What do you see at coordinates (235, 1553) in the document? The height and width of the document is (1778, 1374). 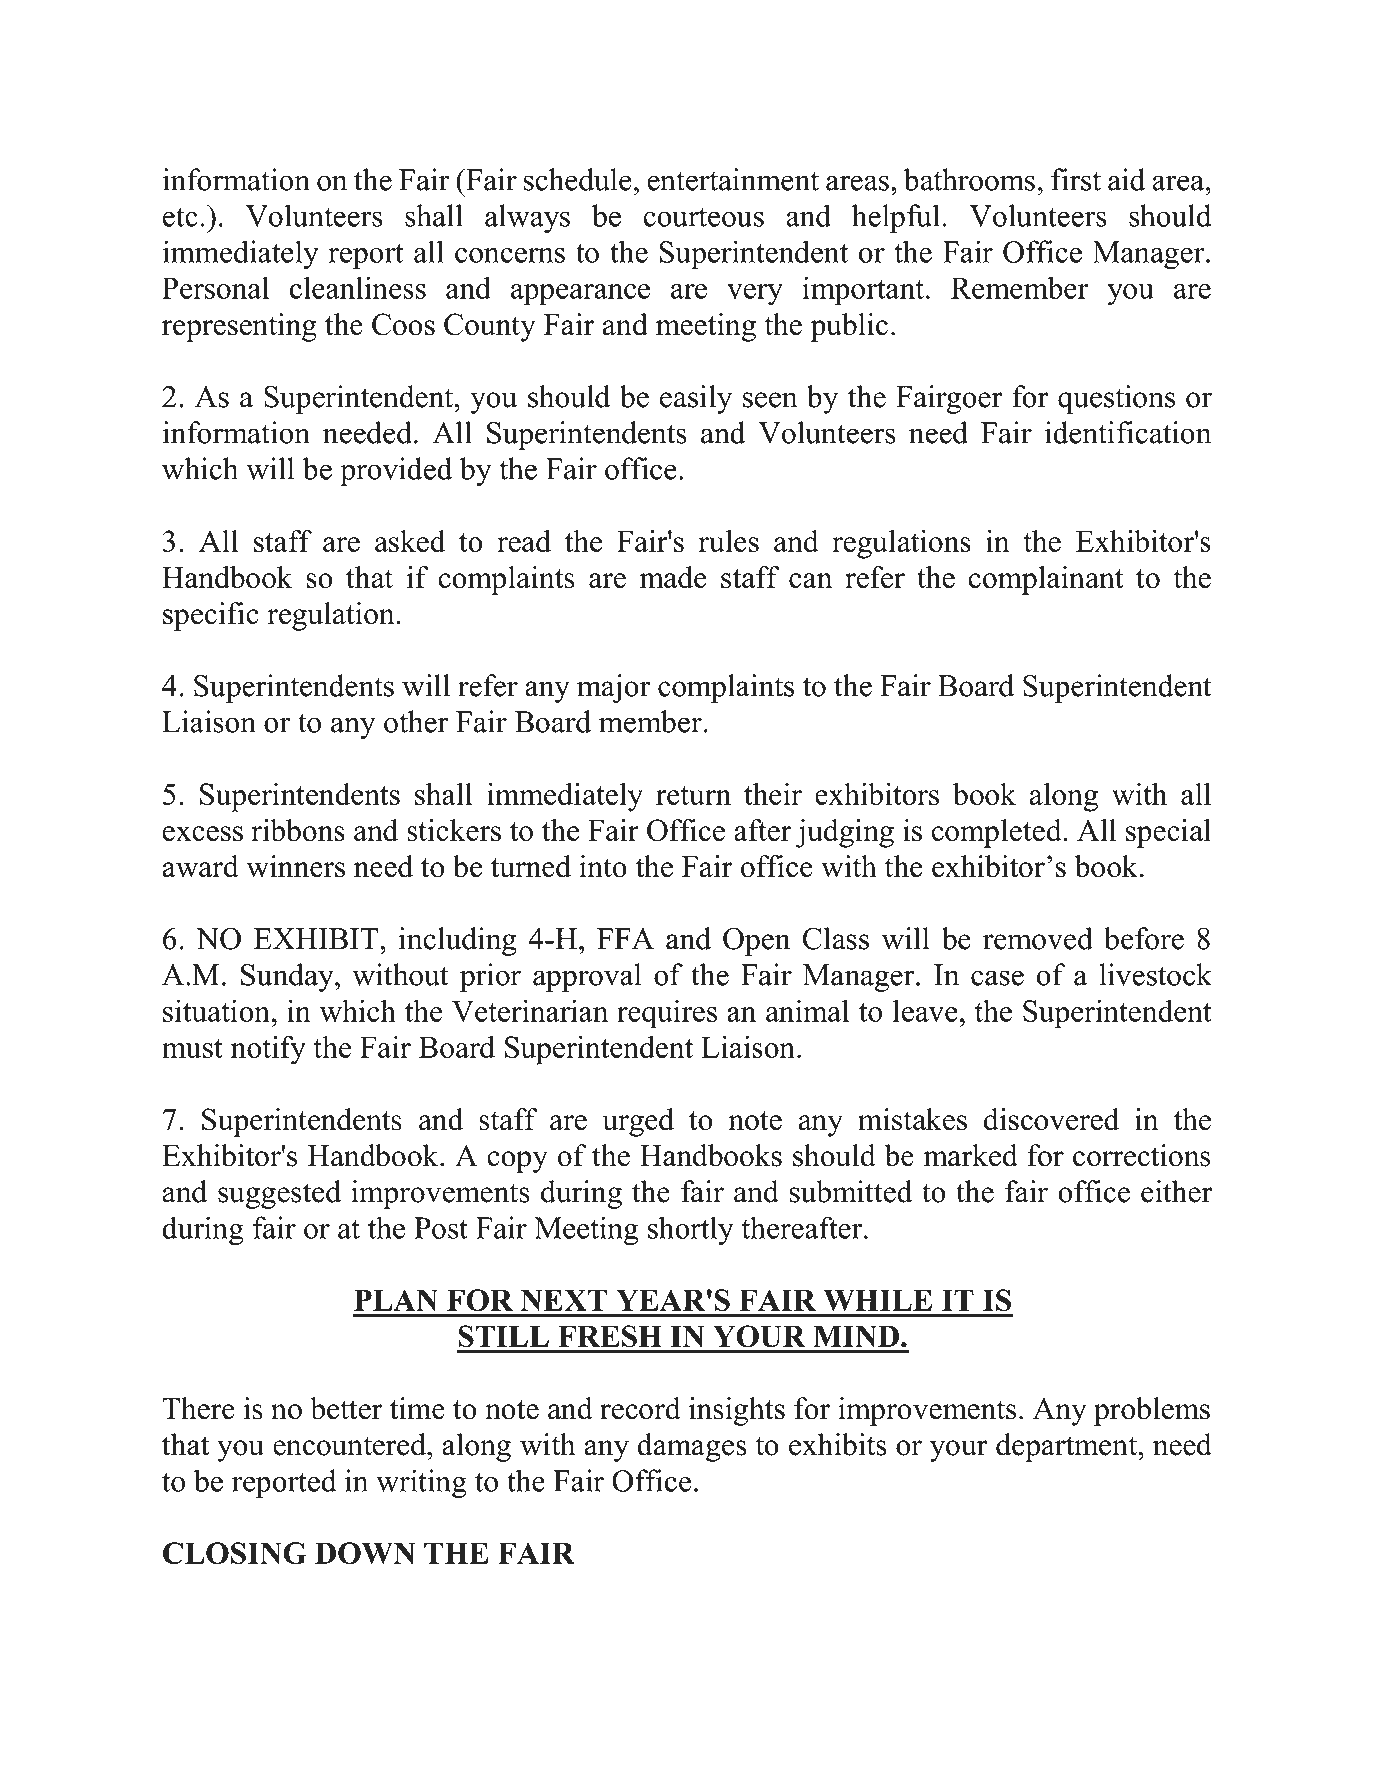 I see `CLOSING` at bounding box center [235, 1553].
